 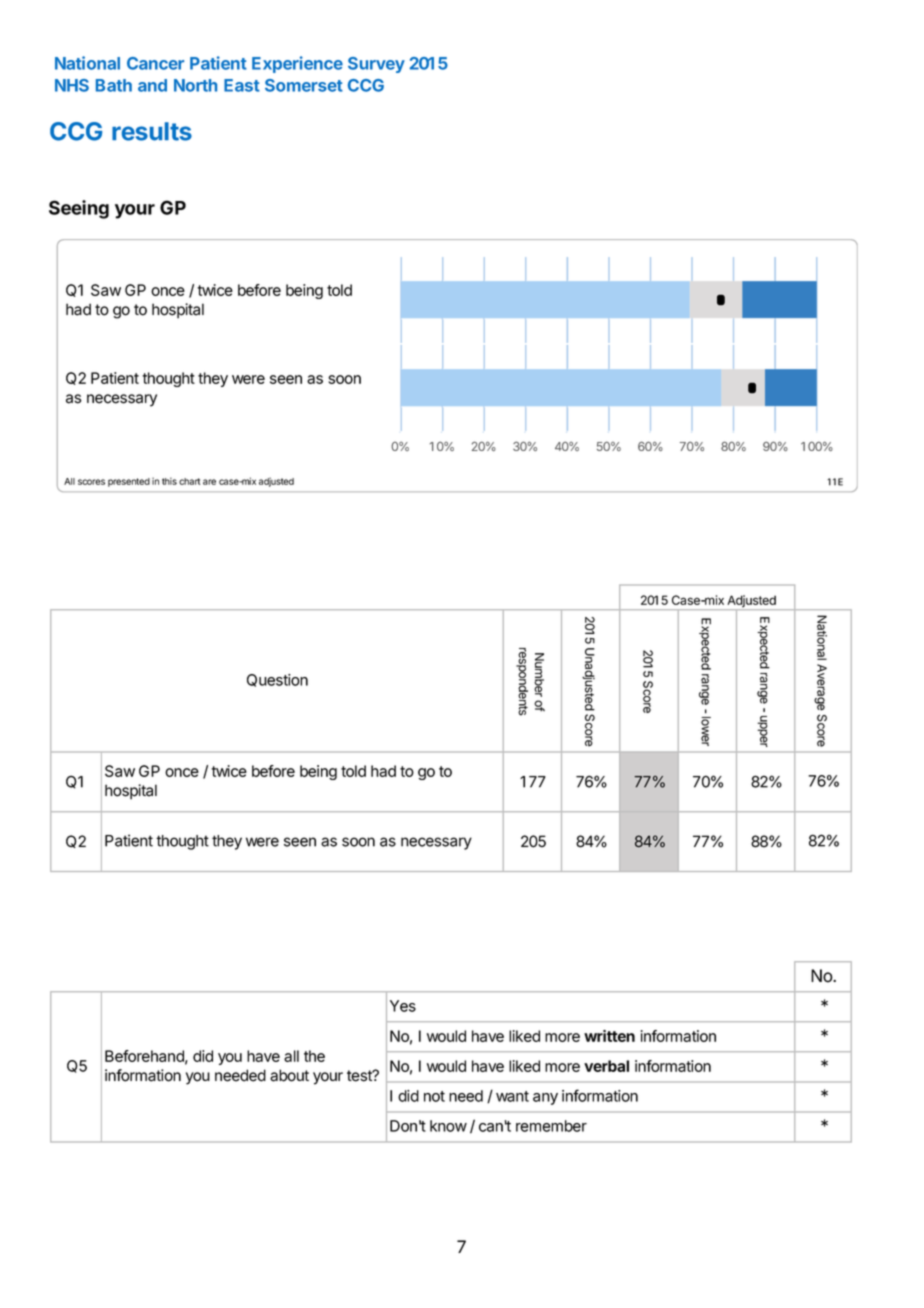 What do you see at coordinates (129, 482) in the screenshot?
I see `presented` at bounding box center [129, 482].
